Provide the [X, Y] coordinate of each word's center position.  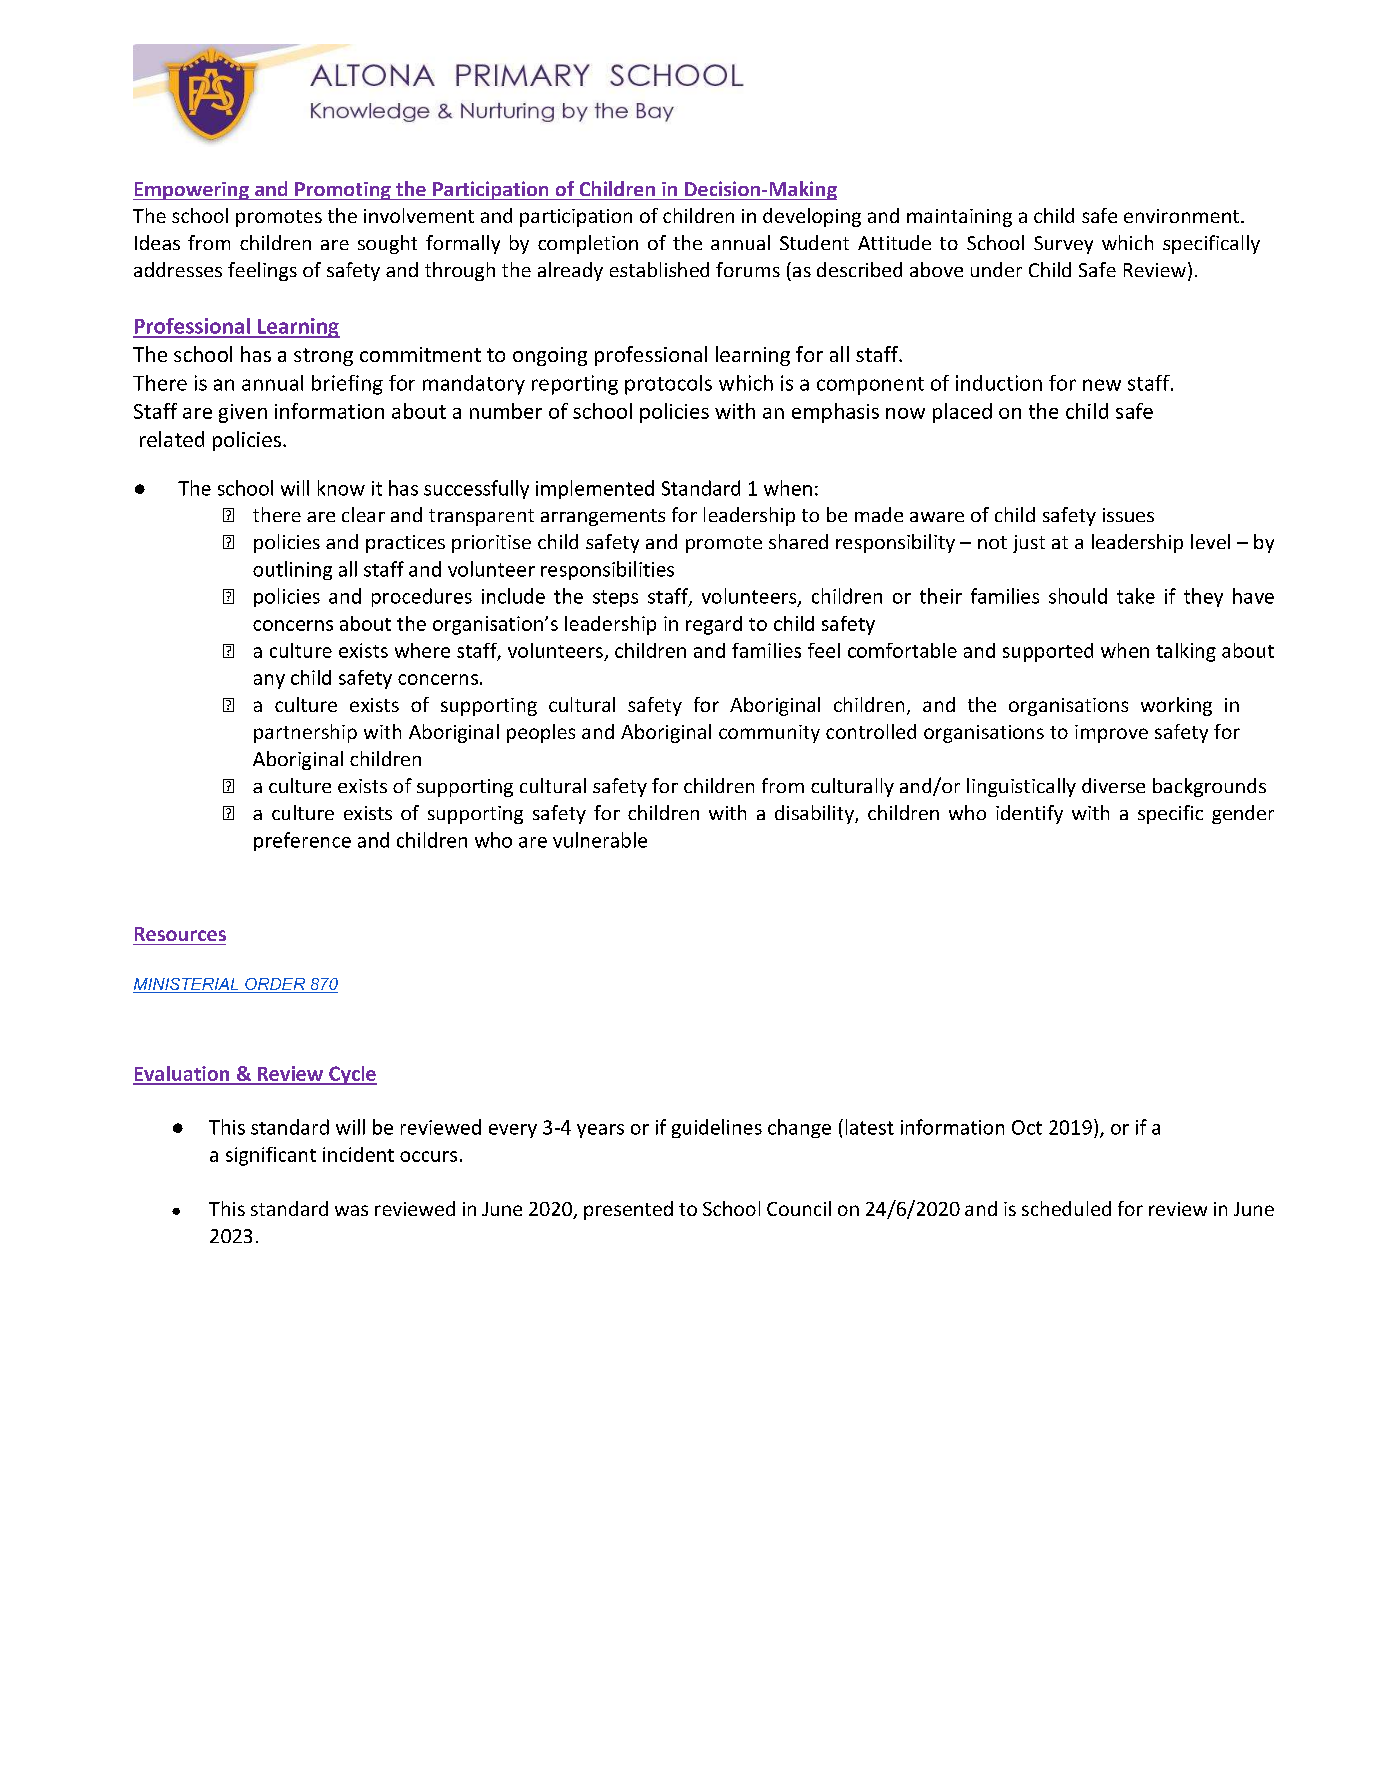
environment [1181, 216]
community [769, 734]
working [1176, 706]
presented [628, 1210]
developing [812, 217]
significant [271, 1156]
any [269, 681]
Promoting [343, 191]
